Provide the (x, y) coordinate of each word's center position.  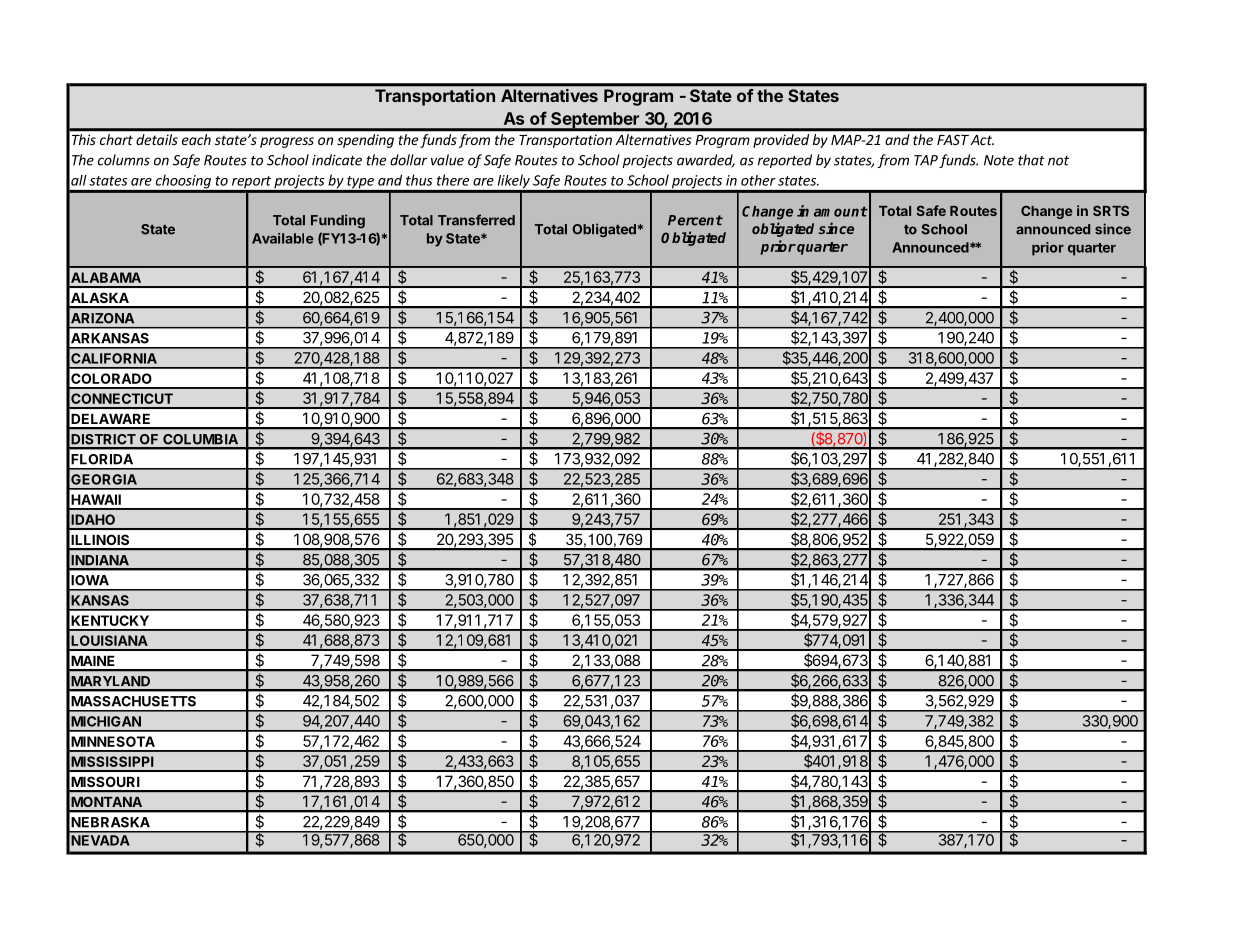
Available (283, 238)
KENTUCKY (110, 620)
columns (124, 160)
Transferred (476, 220)
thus (419, 180)
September (595, 121)
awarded (706, 161)
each (196, 139)
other (758, 180)
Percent (695, 220)
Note (999, 160)
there (453, 180)
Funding (338, 221)
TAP (926, 160)
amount (841, 211)
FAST (953, 140)
